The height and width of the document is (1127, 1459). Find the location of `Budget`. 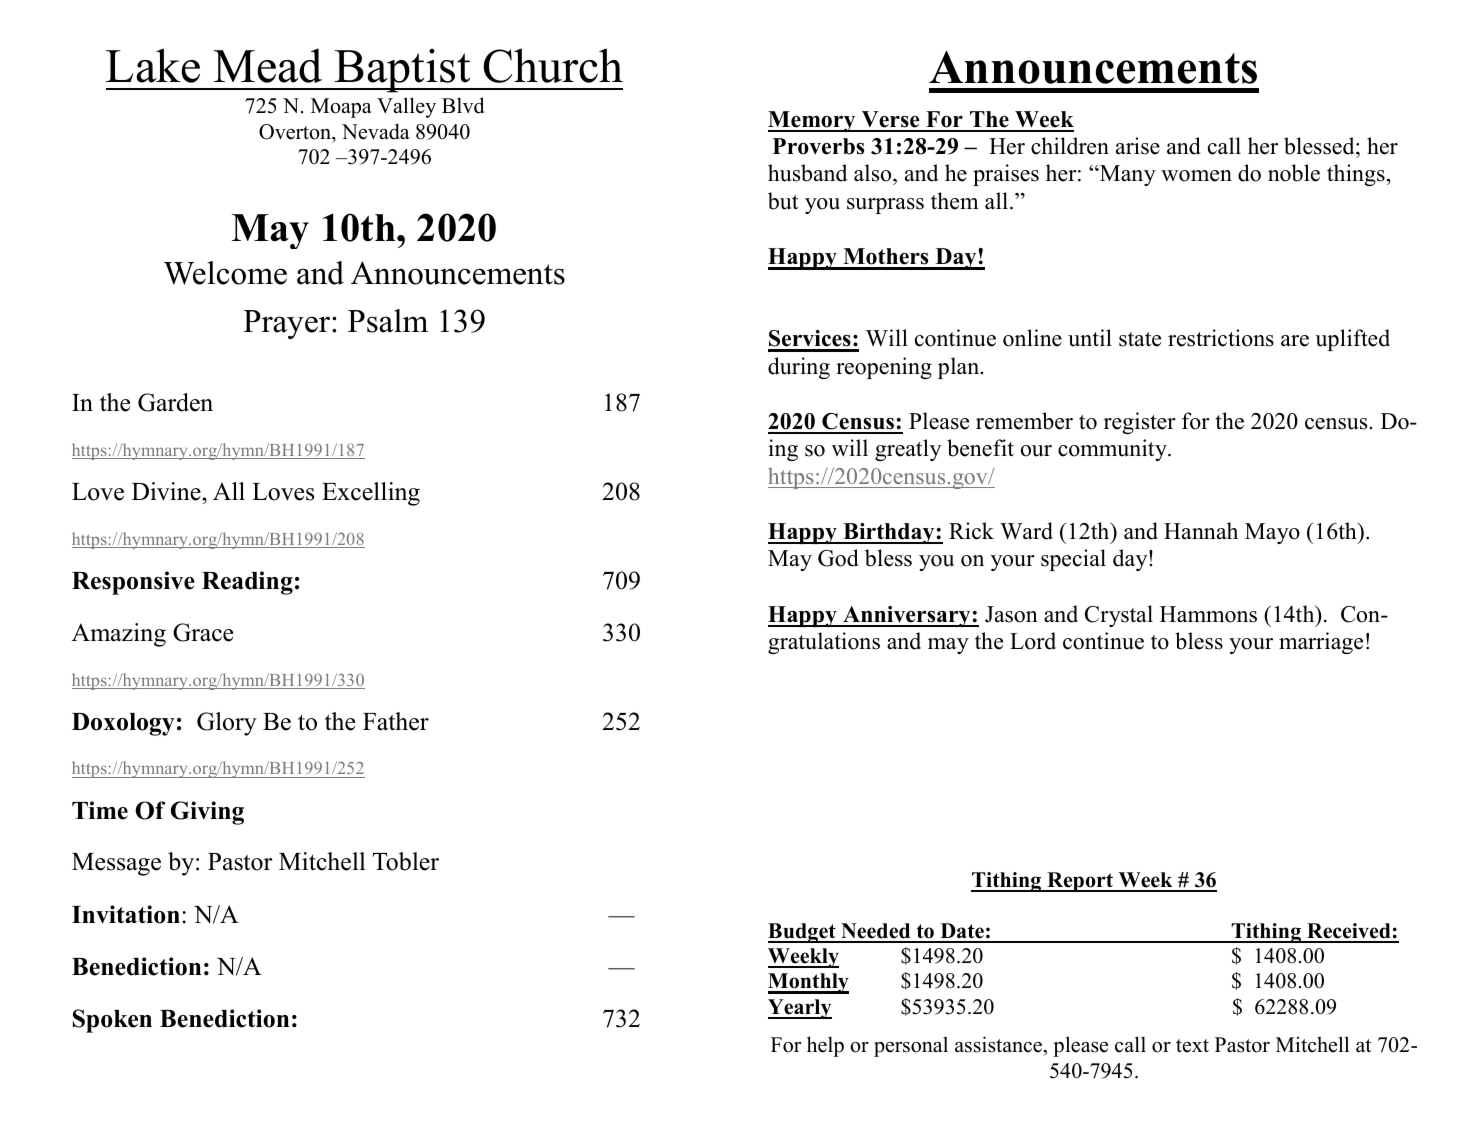

Budget is located at coordinates (803, 933).
